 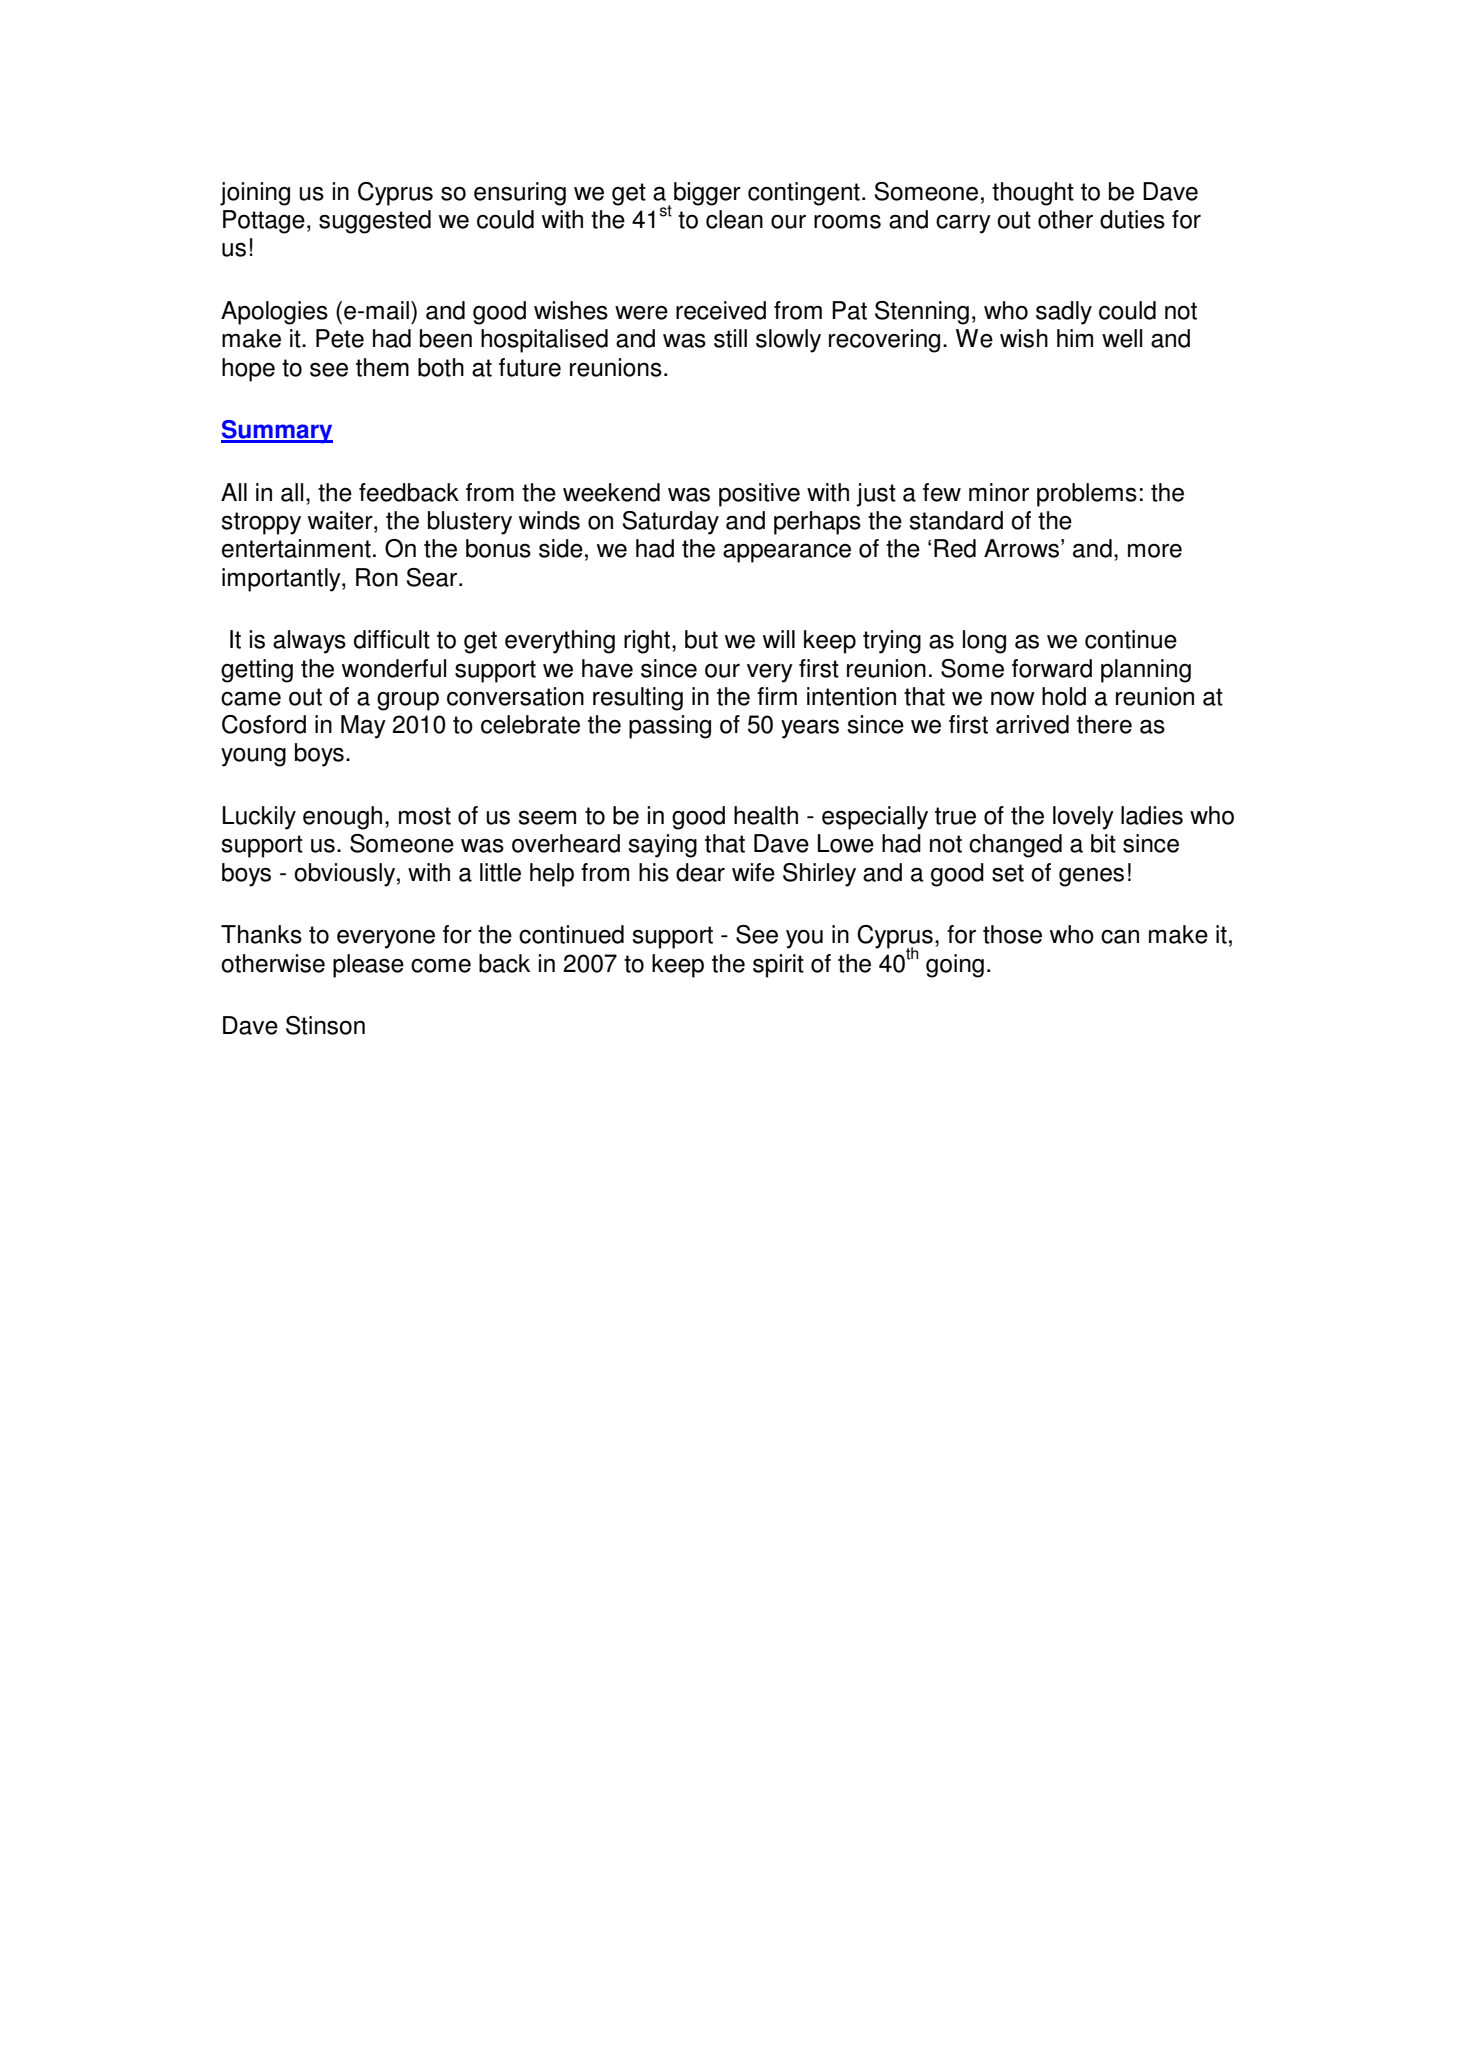 What do you see at coordinates (701, 639) in the image?
I see `but` at bounding box center [701, 639].
